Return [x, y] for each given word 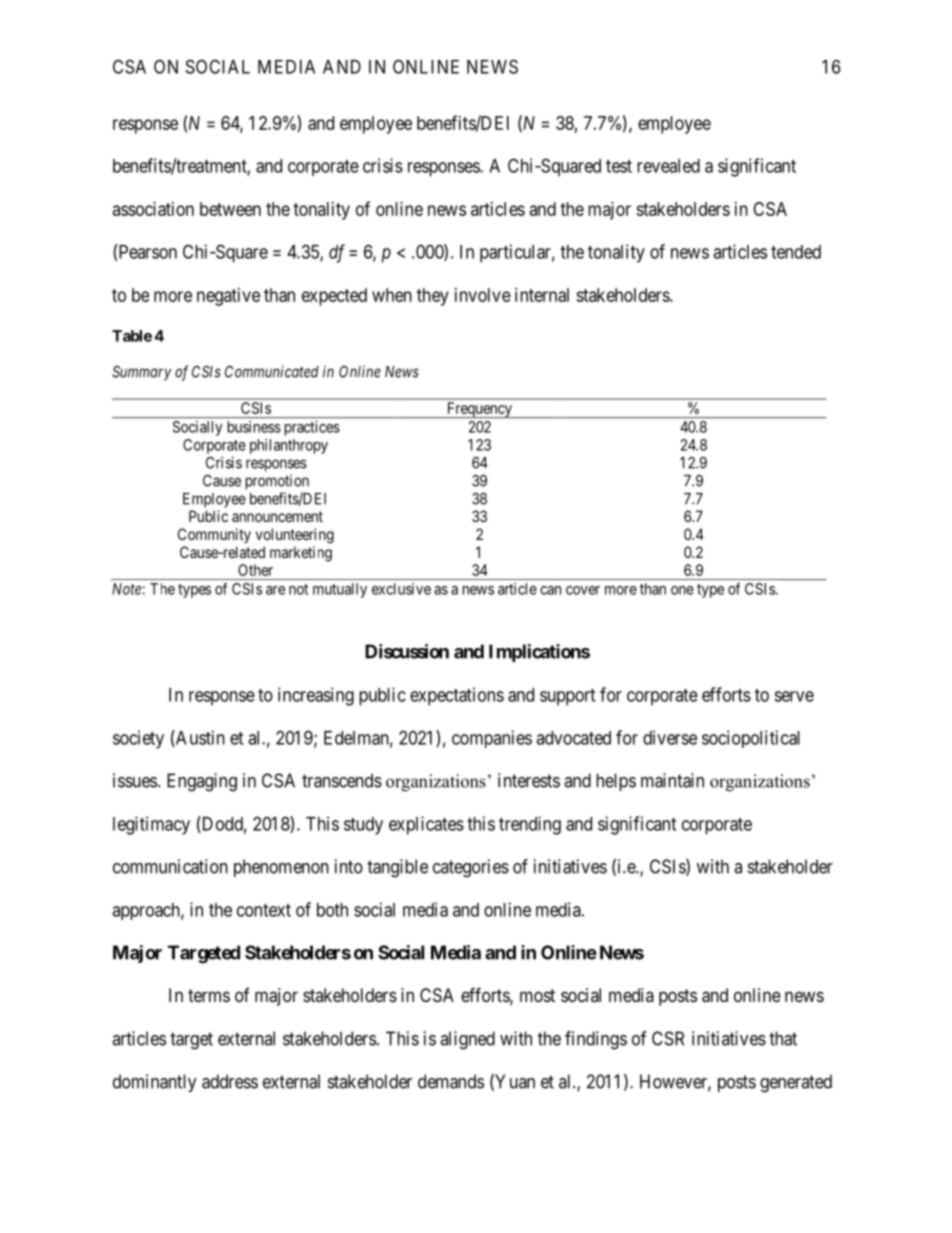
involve [483, 295]
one [682, 590]
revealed [668, 166]
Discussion [407, 651]
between [230, 209]
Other [255, 570]
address [230, 1081]
